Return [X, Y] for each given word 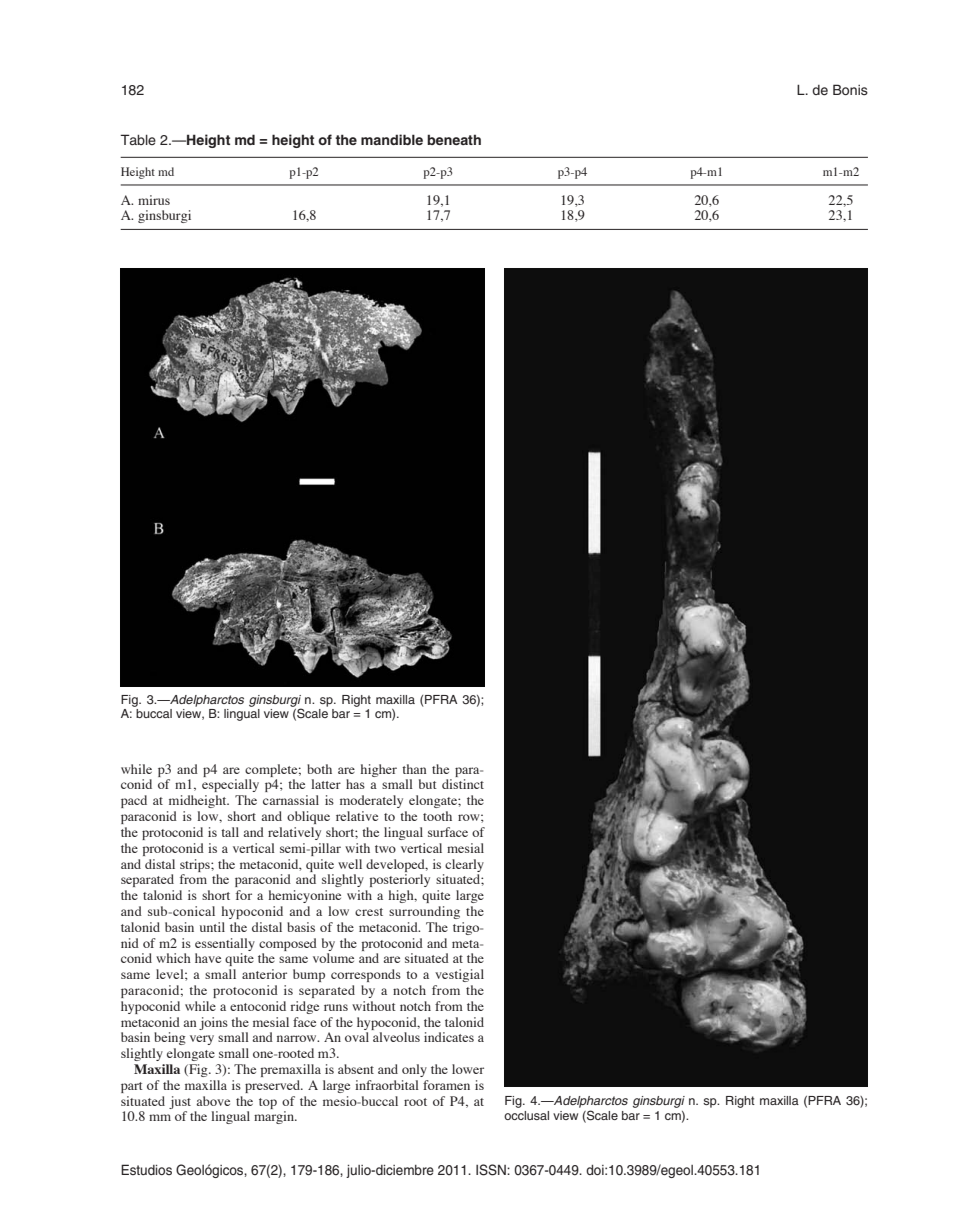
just [180, 1102]
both [319, 769]
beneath [454, 139]
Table [138, 139]
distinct [463, 784]
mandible [392, 139]
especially [230, 785]
